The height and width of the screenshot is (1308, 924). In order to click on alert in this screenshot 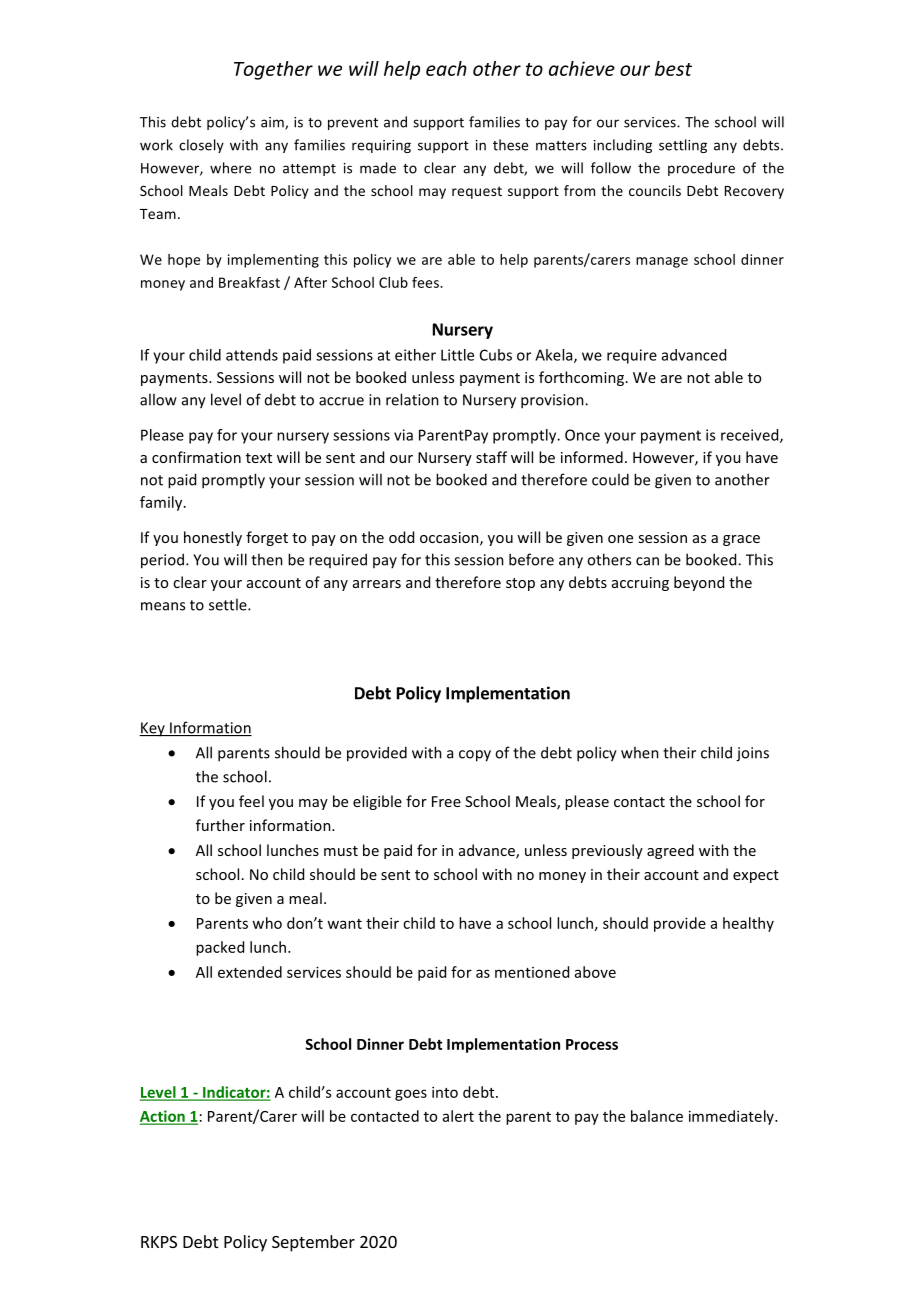, I will do `click(458, 1116)`.
